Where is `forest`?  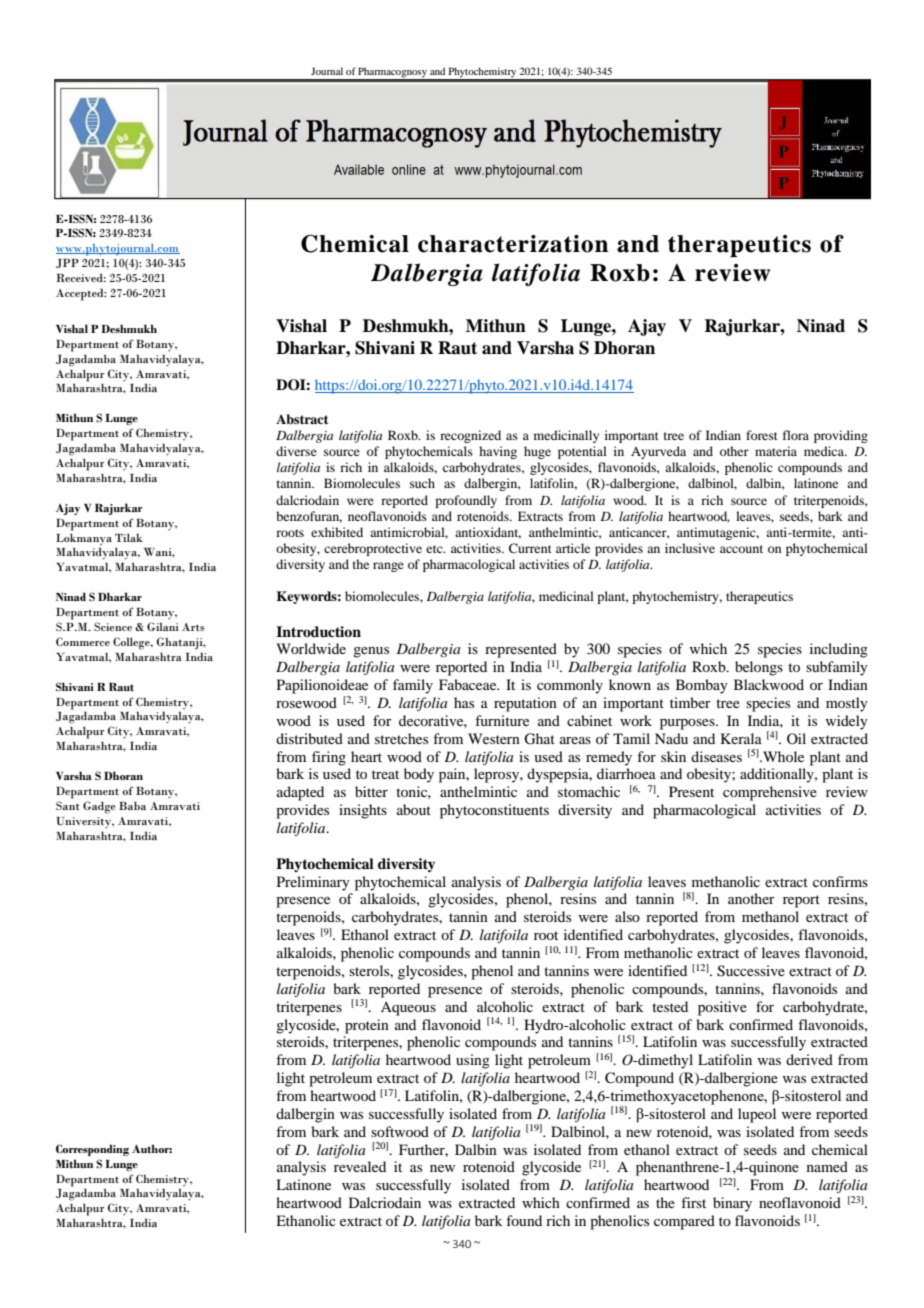 forest is located at coordinates (762, 435).
